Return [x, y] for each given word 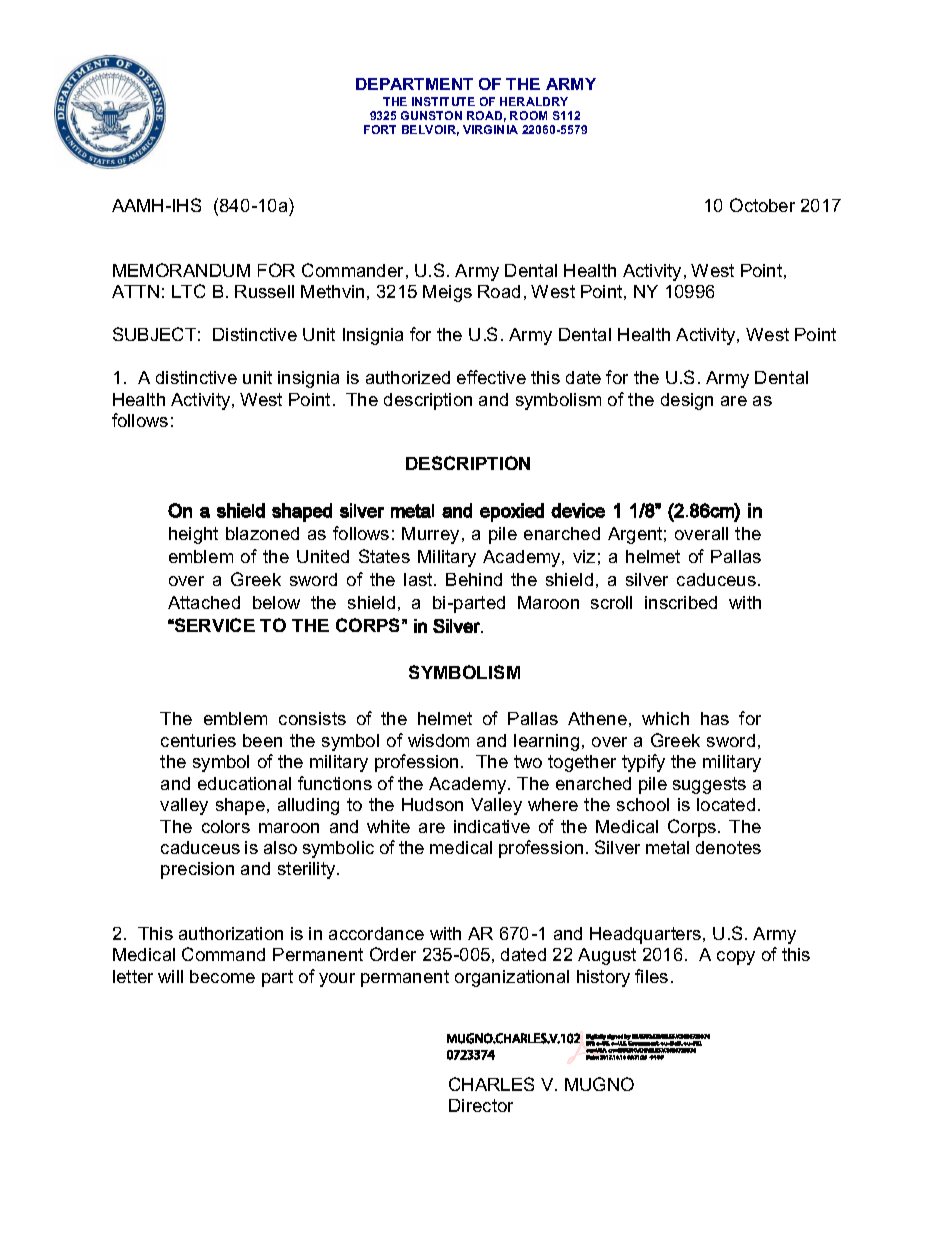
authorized [408, 377]
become [222, 976]
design [687, 401]
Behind [474, 579]
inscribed [681, 602]
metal [667, 847]
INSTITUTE [443, 101]
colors [226, 826]
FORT [380, 129]
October [762, 205]
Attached [204, 602]
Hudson [432, 804]
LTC [188, 291]
